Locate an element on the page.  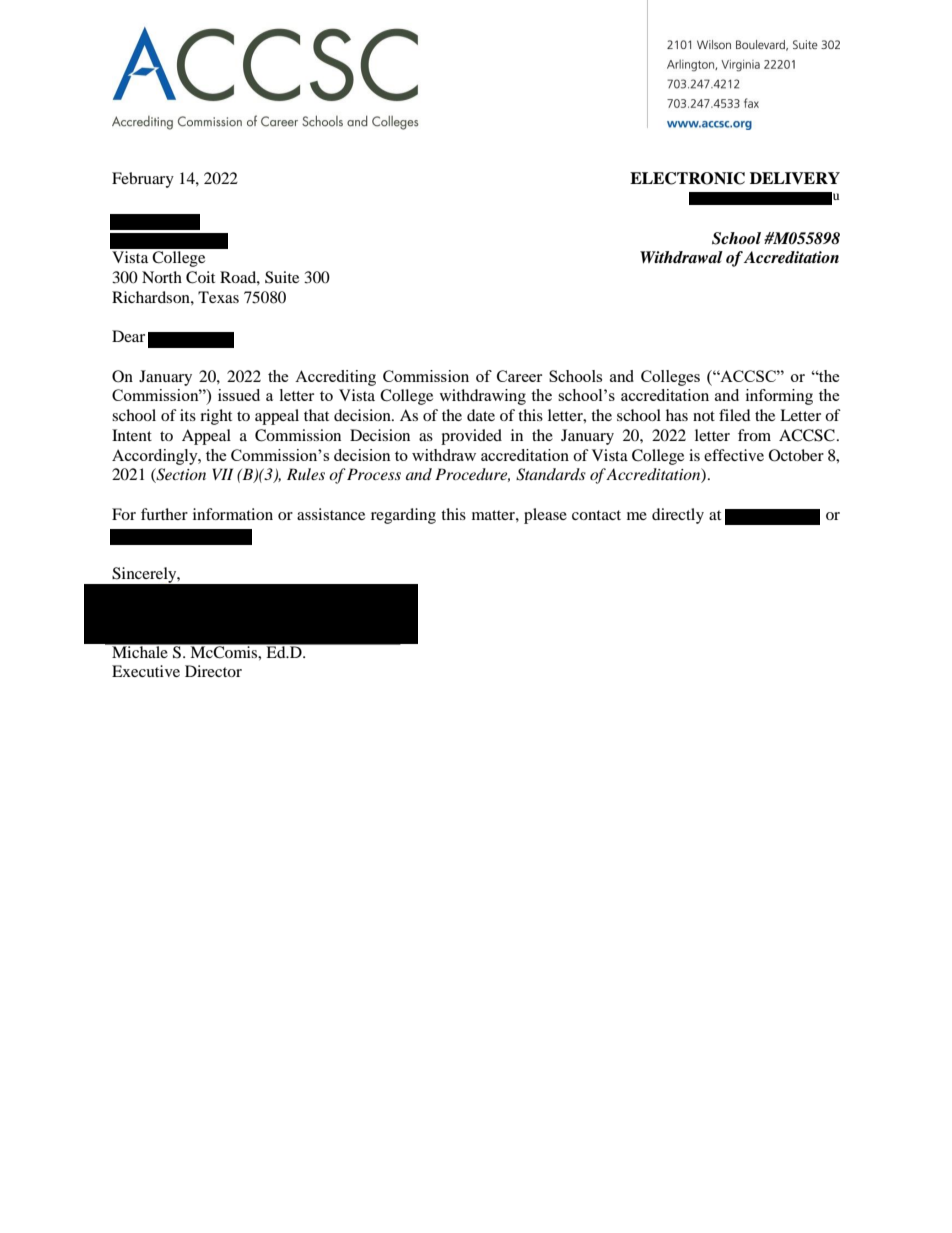
ELECTRONIC is located at coordinates (687, 178).
